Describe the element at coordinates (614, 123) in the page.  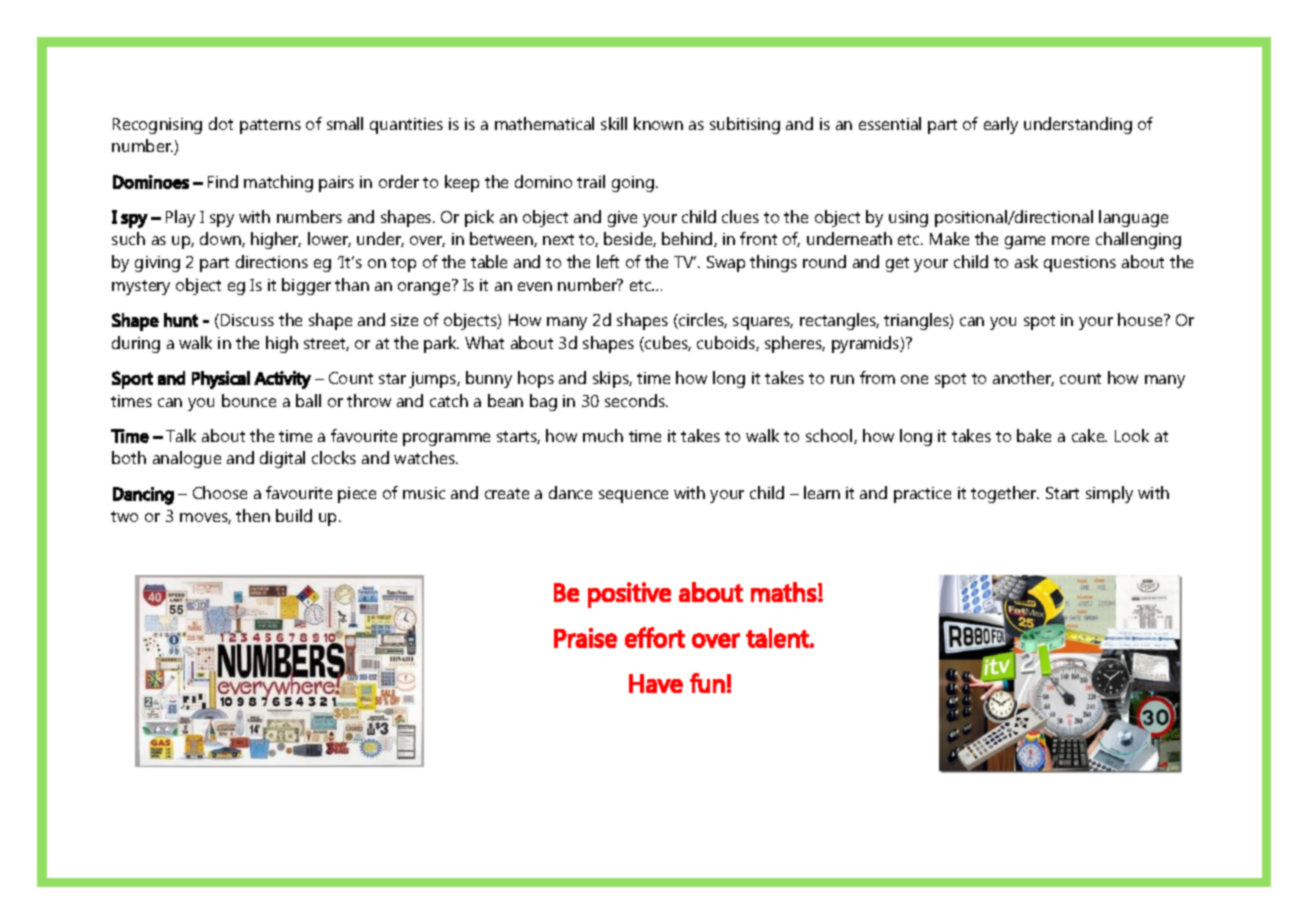
I see `skill` at that location.
